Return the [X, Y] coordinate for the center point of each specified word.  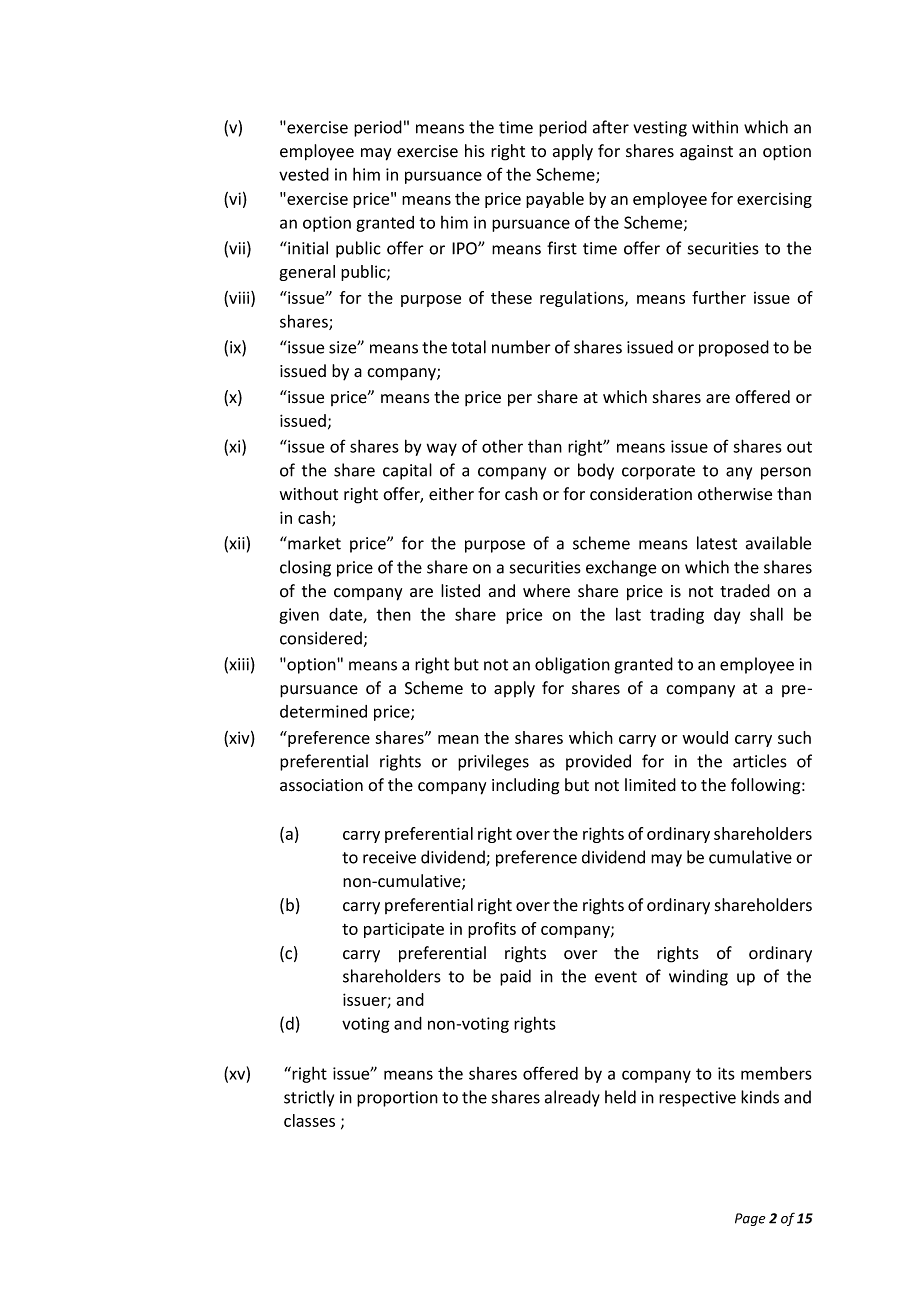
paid [515, 977]
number [521, 347]
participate [404, 930]
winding [698, 977]
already [572, 1098]
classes [309, 1120]
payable [555, 200]
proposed [734, 348]
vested [304, 174]
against [706, 153]
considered [321, 638]
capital [407, 471]
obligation [572, 665]
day [727, 616]
